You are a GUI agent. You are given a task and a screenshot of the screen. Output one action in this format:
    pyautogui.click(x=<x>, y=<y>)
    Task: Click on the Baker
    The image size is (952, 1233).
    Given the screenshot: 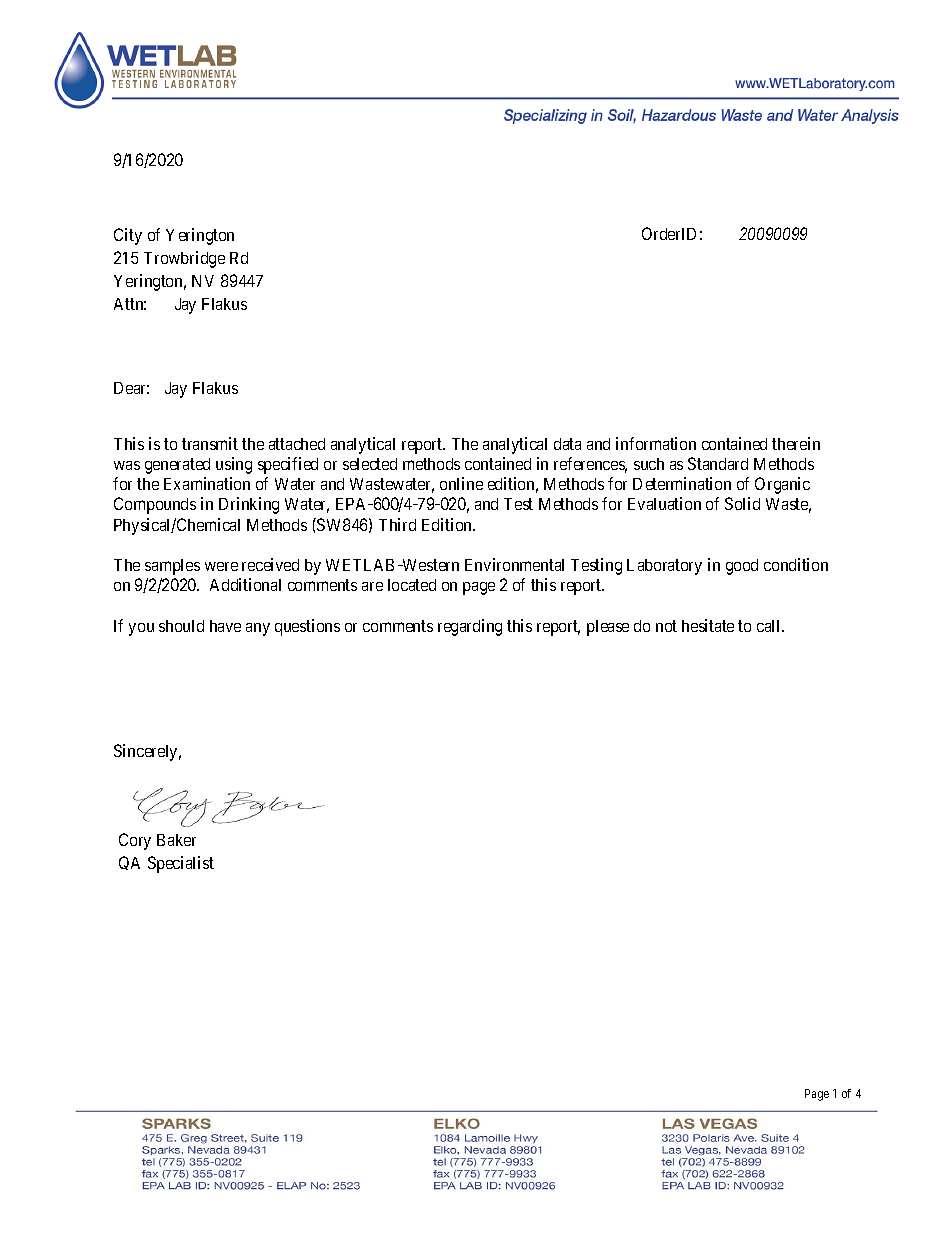 What is the action you would take?
    pyautogui.click(x=176, y=840)
